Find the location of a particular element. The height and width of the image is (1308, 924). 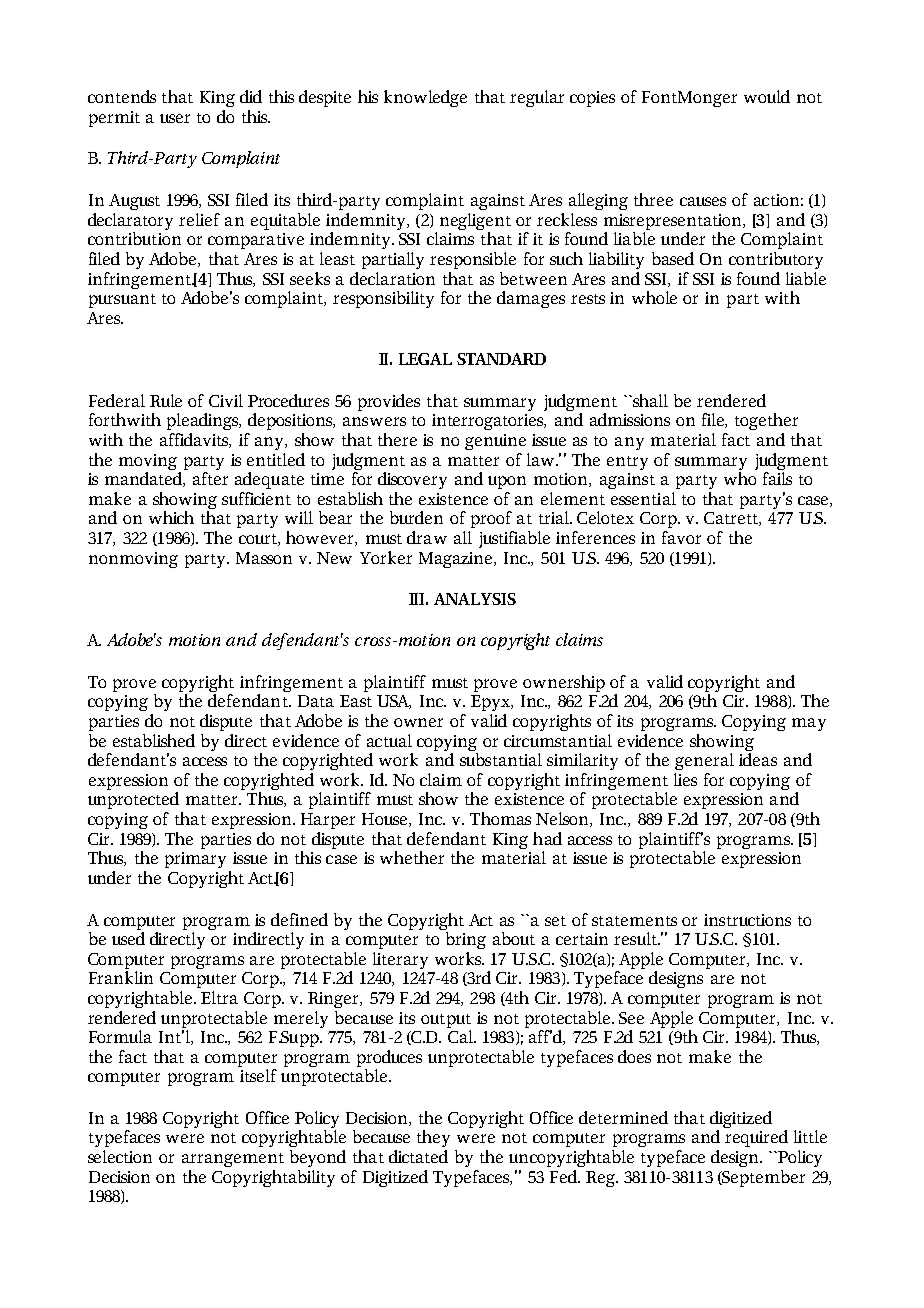

favor is located at coordinates (681, 537).
